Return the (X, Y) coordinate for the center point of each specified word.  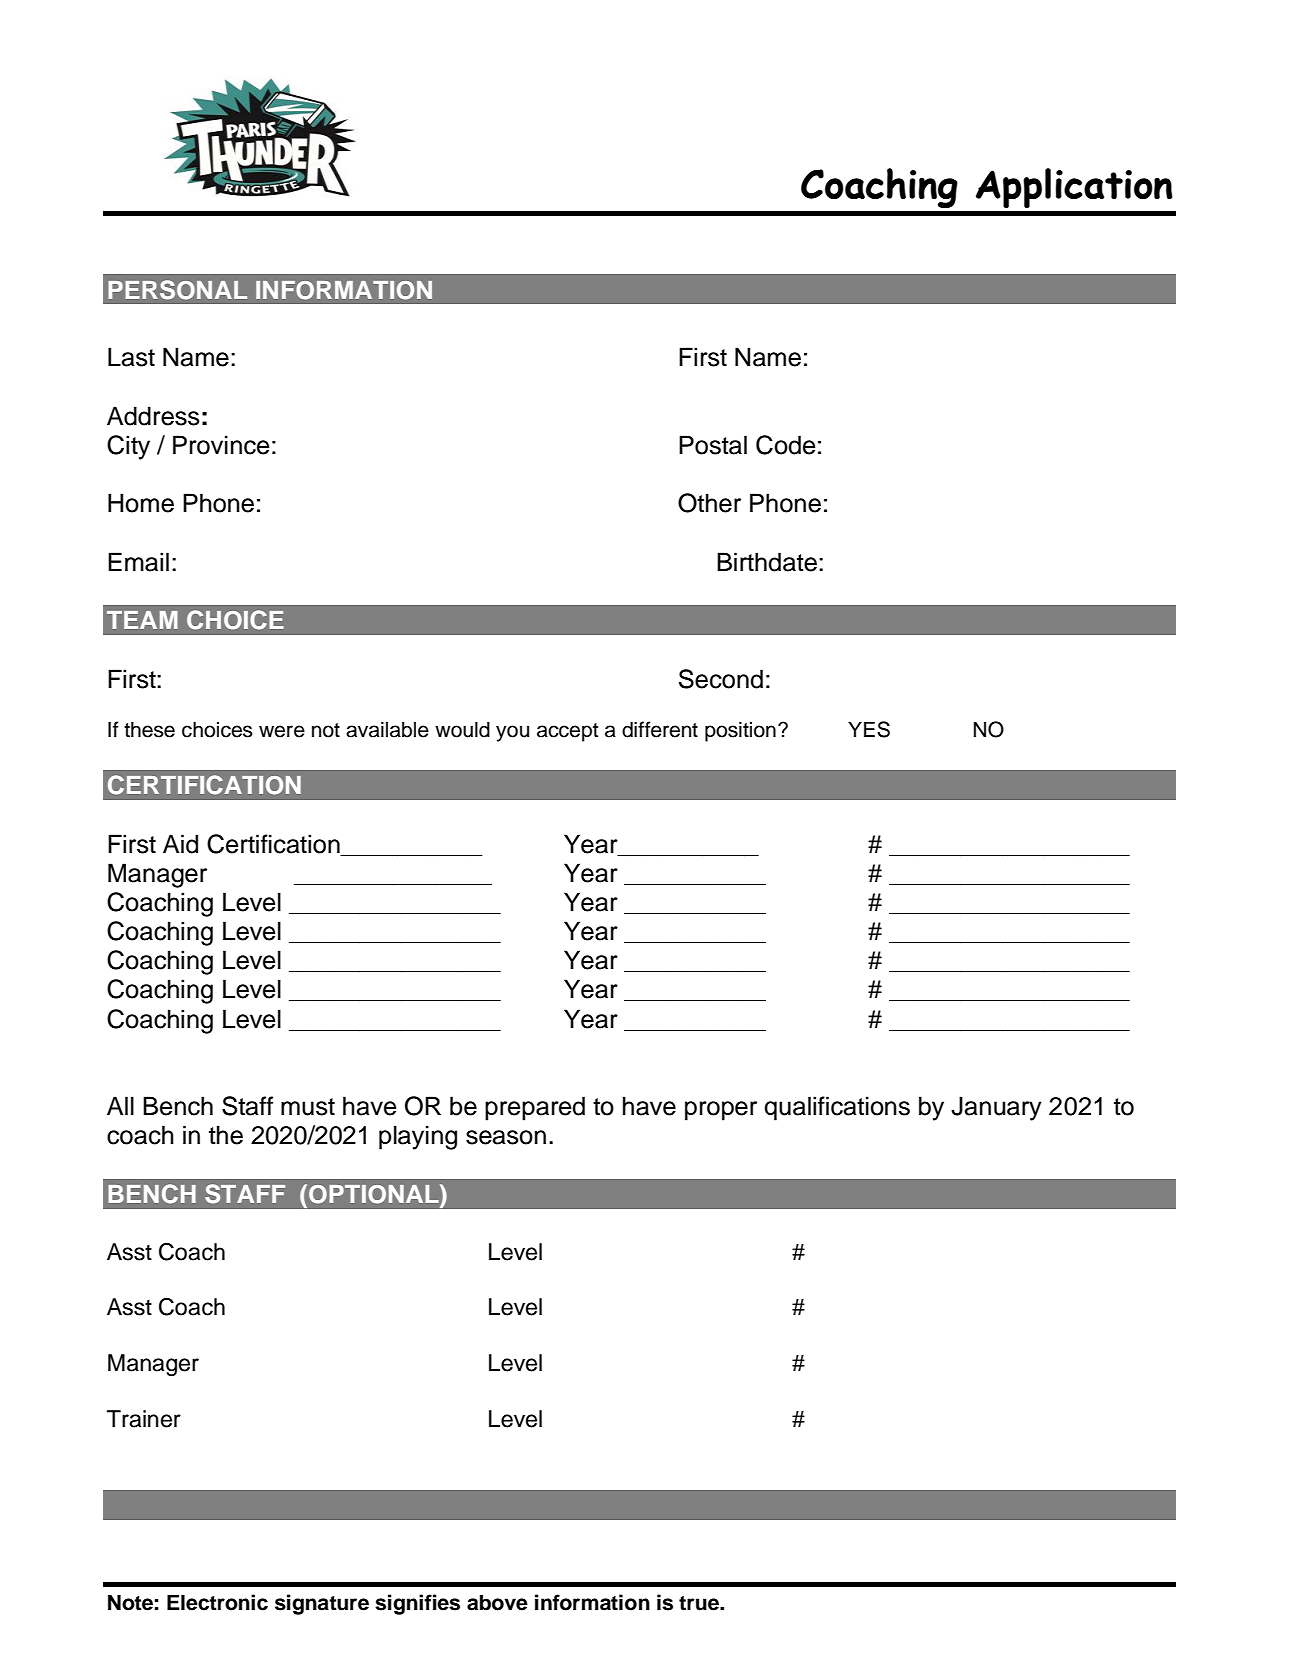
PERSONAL (177, 290)
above (497, 1602)
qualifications (837, 1108)
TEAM (142, 620)
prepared (535, 1108)
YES (869, 729)
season (506, 1137)
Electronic (217, 1602)
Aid (180, 844)
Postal (713, 445)
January (996, 1108)
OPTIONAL (375, 1194)
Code (786, 445)
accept (567, 732)
